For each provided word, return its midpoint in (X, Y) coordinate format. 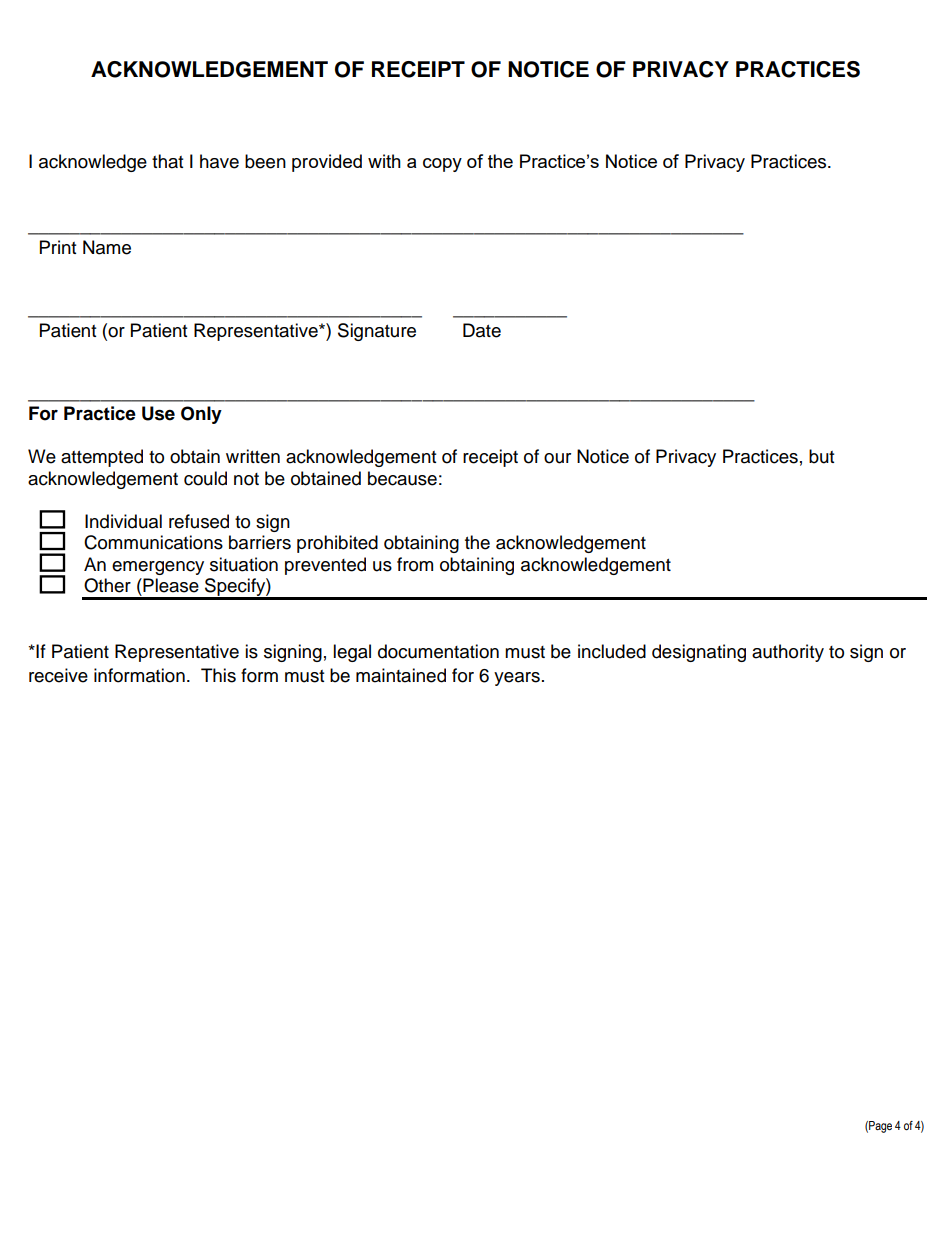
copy (442, 165)
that (167, 161)
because (402, 478)
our (557, 458)
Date (482, 330)
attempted (102, 458)
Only (201, 415)
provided (327, 163)
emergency (158, 568)
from (415, 564)
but (821, 456)
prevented (325, 566)
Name (107, 247)
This (218, 675)
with (384, 161)
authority (788, 653)
